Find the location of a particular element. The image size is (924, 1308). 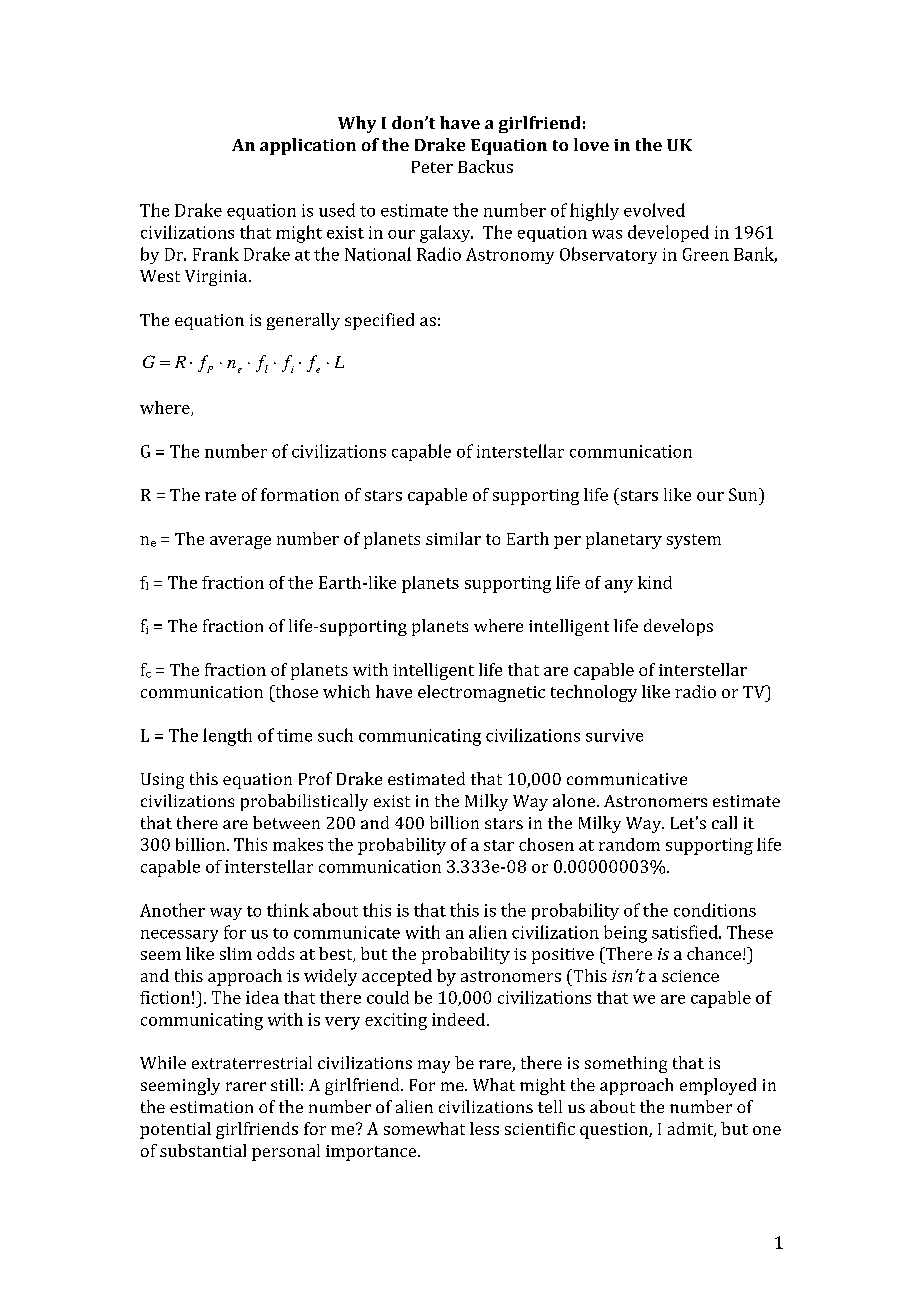

similar is located at coordinates (453, 538).
